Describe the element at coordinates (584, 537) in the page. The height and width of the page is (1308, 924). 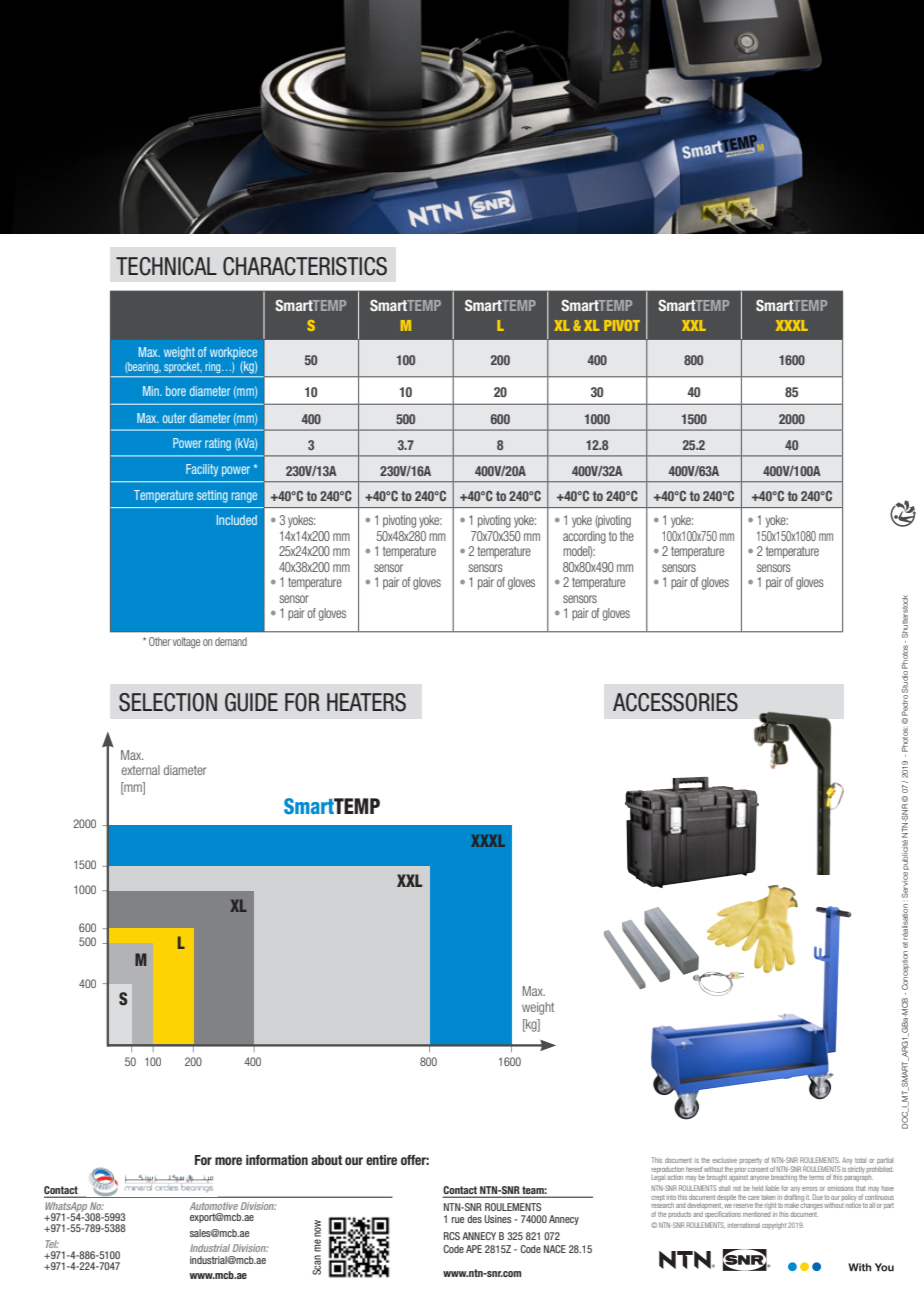
I see `according` at that location.
